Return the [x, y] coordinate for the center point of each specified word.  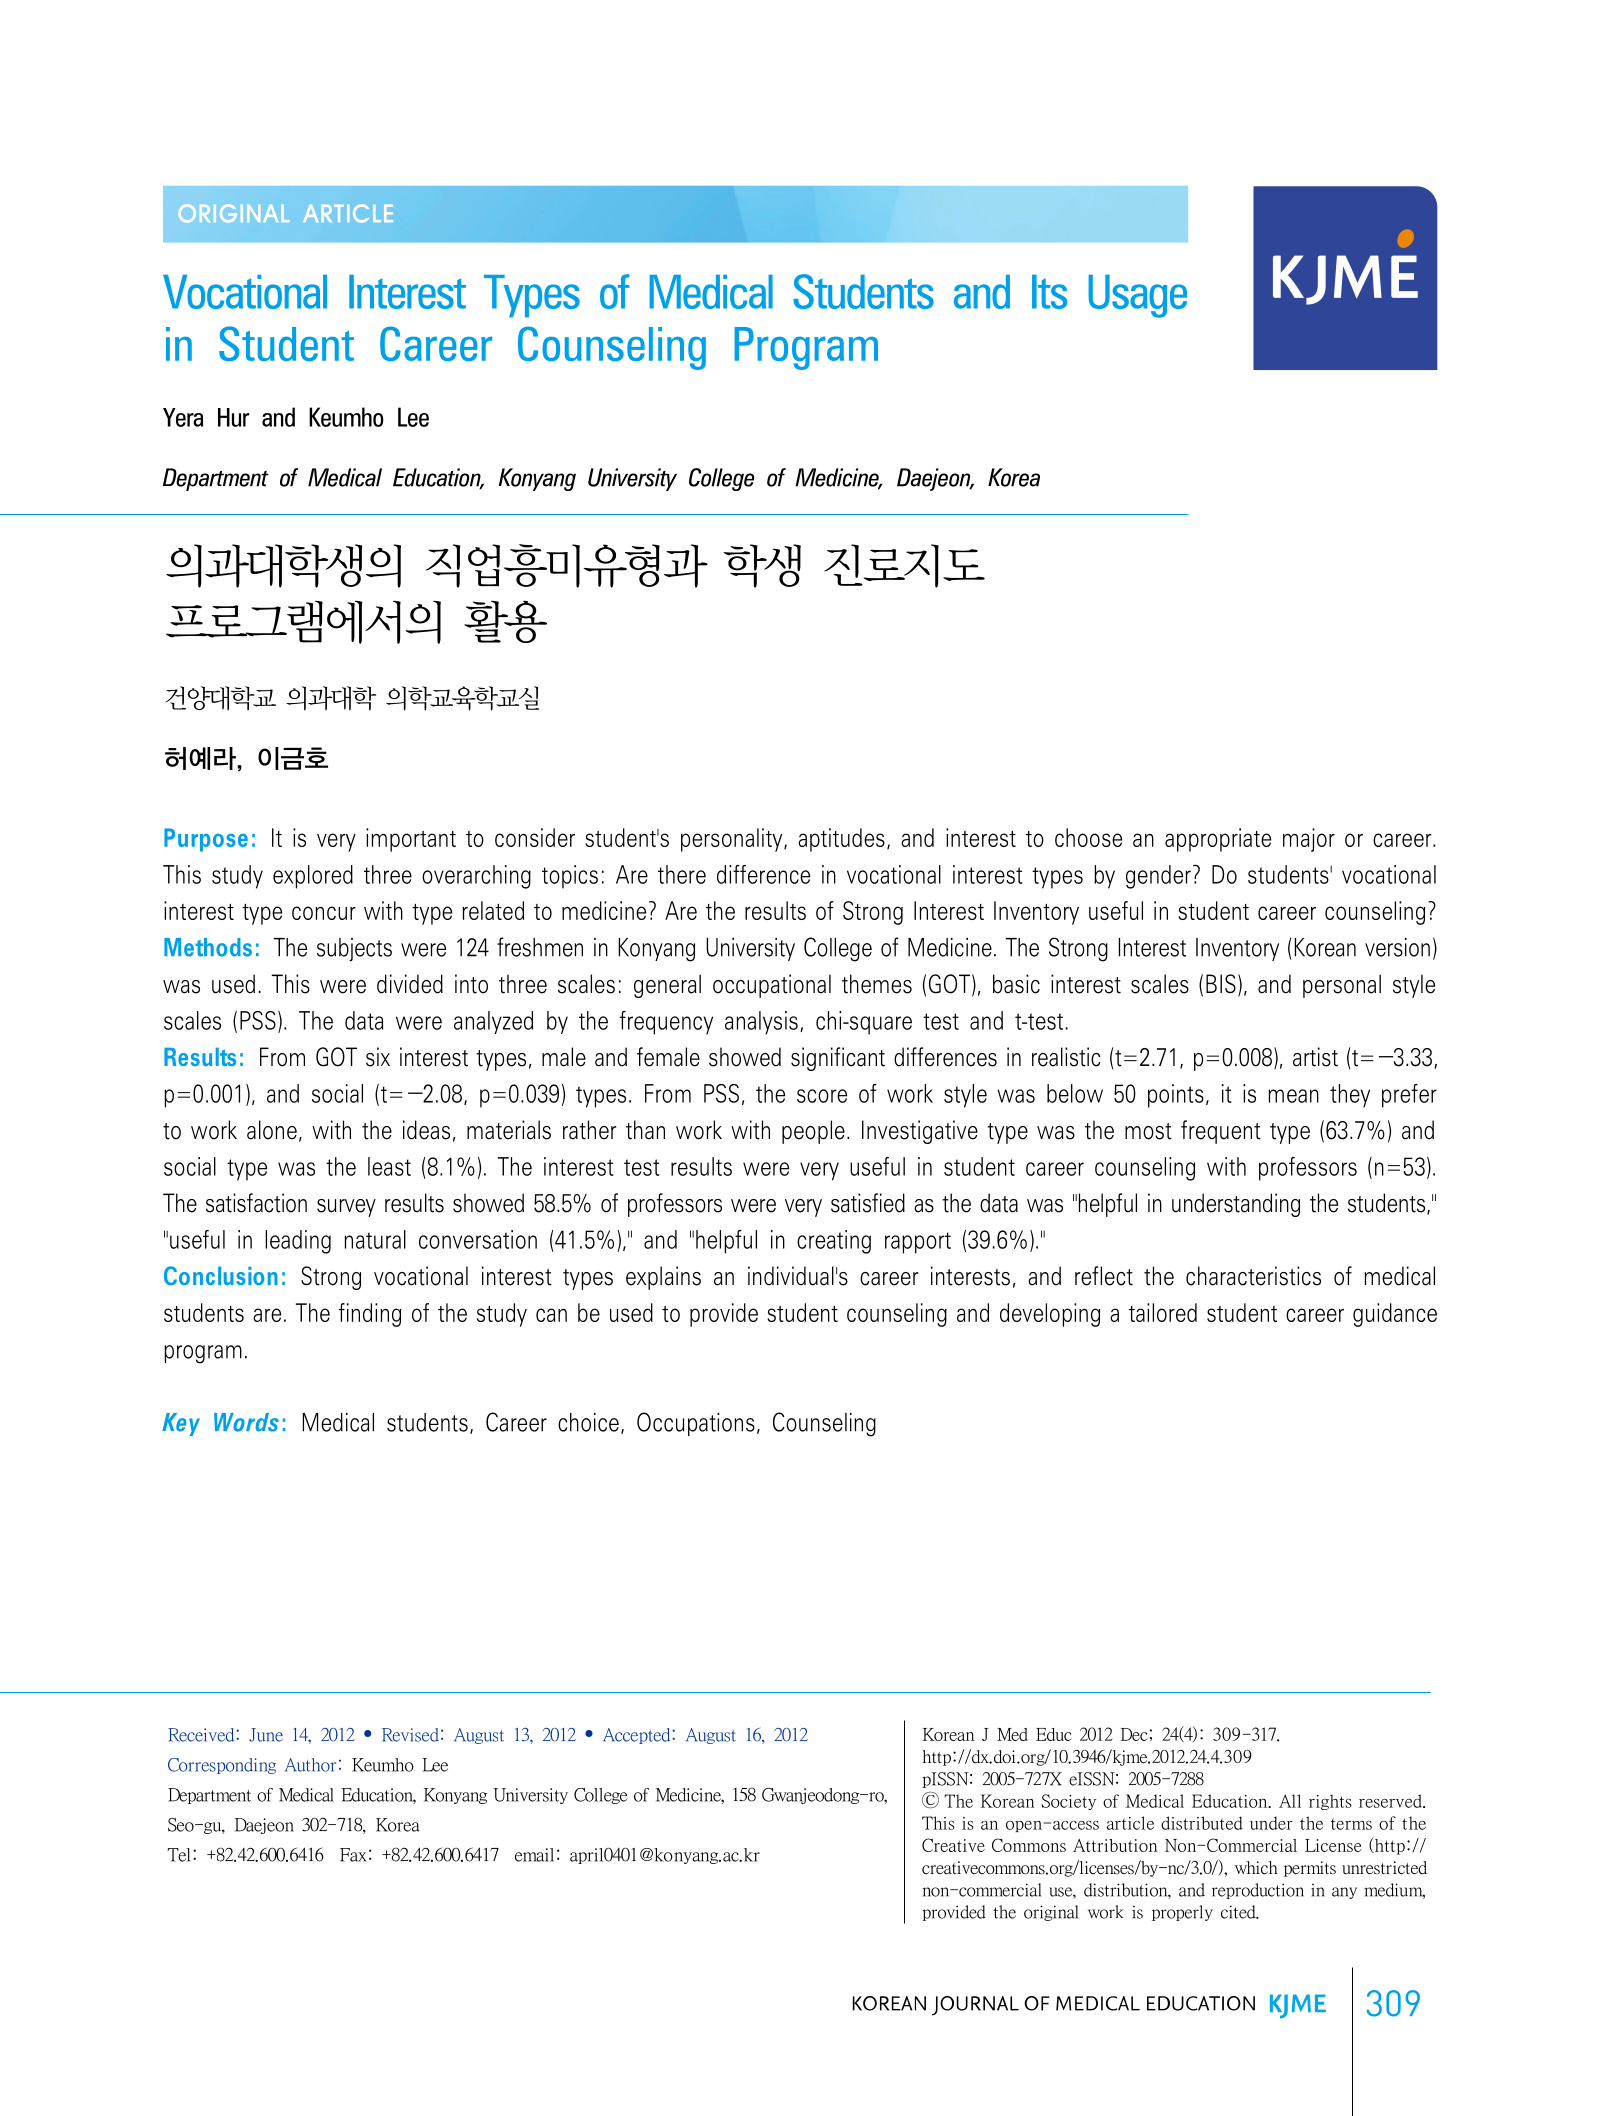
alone [272, 1130]
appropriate [1218, 840]
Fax [353, 1855]
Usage [1137, 296]
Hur [233, 417]
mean [1293, 1096]
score [822, 1096]
